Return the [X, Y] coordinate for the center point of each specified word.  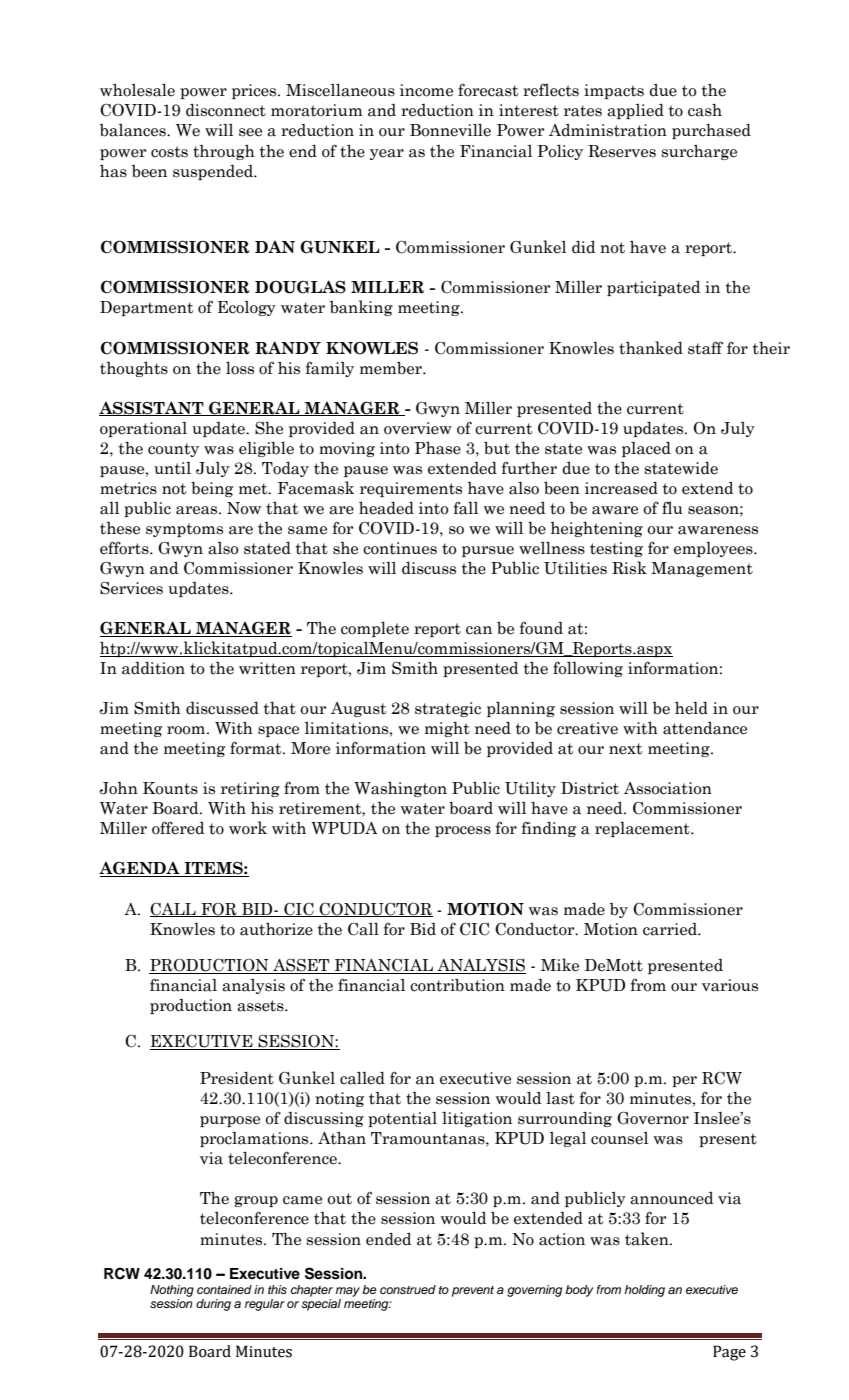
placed [646, 449]
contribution [457, 985]
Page [729, 1353]
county [173, 450]
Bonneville [450, 130]
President [237, 1078]
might [447, 729]
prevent [473, 1291]
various [730, 985]
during [213, 1305]
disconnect [226, 110]
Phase [438, 448]
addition [153, 668]
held [691, 708]
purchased [711, 131]
